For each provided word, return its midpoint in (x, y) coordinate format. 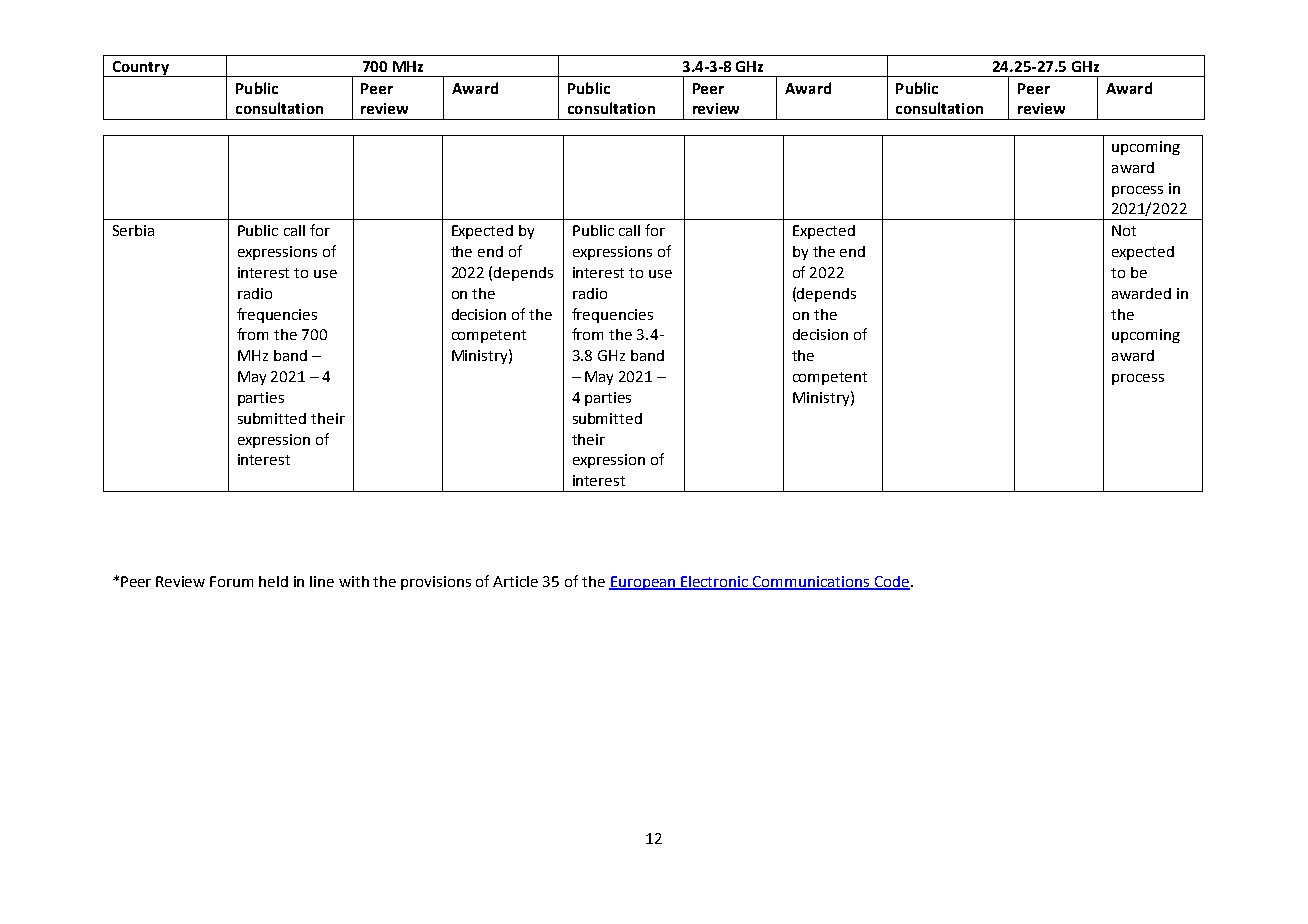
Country (140, 69)
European (643, 583)
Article (515, 581)
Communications (812, 582)
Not (1124, 230)
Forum (231, 581)
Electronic (715, 582)
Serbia (133, 230)
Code (891, 582)
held (273, 581)
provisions (436, 583)
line (322, 581)
